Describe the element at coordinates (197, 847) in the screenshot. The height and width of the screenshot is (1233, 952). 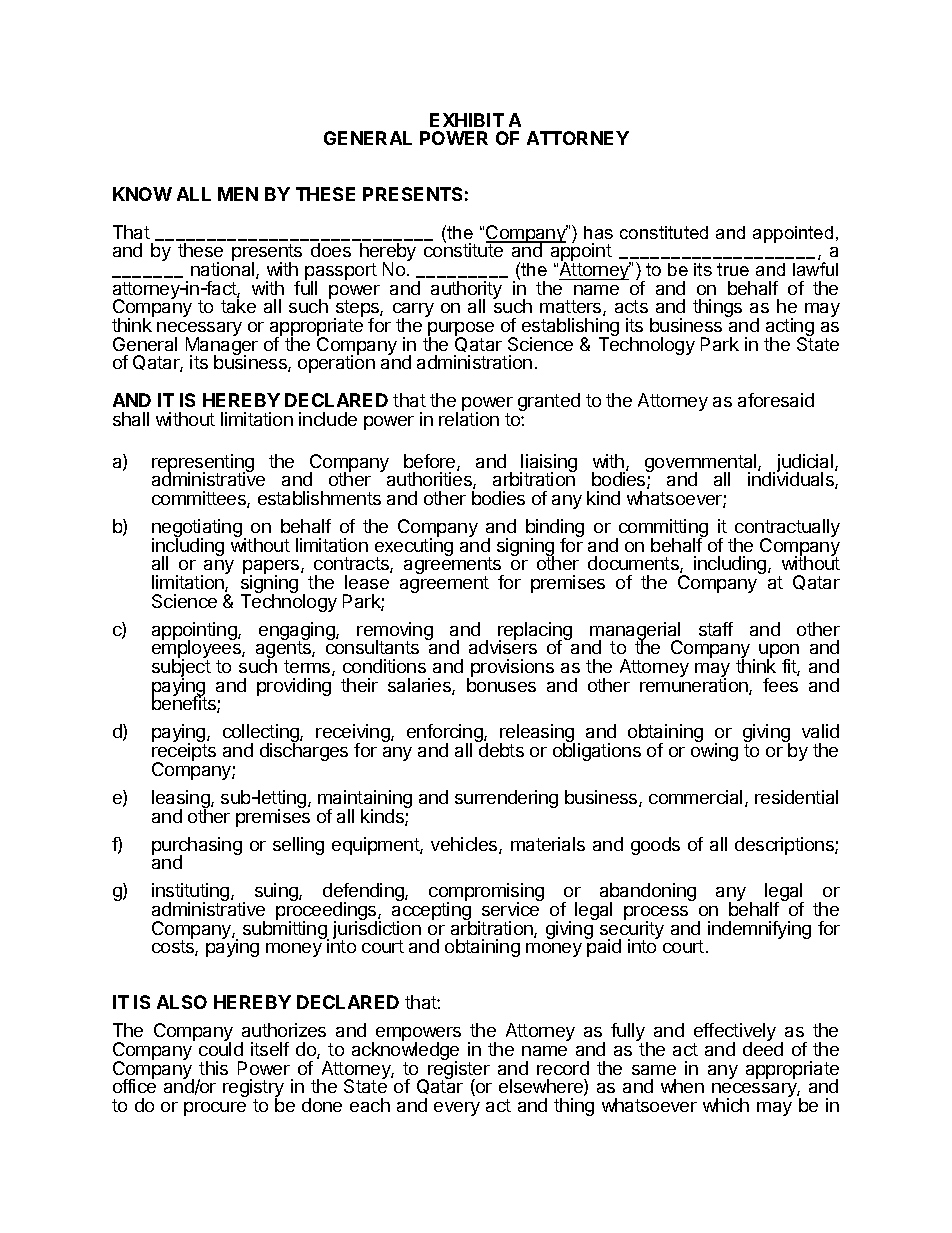
I see `purchasing` at that location.
